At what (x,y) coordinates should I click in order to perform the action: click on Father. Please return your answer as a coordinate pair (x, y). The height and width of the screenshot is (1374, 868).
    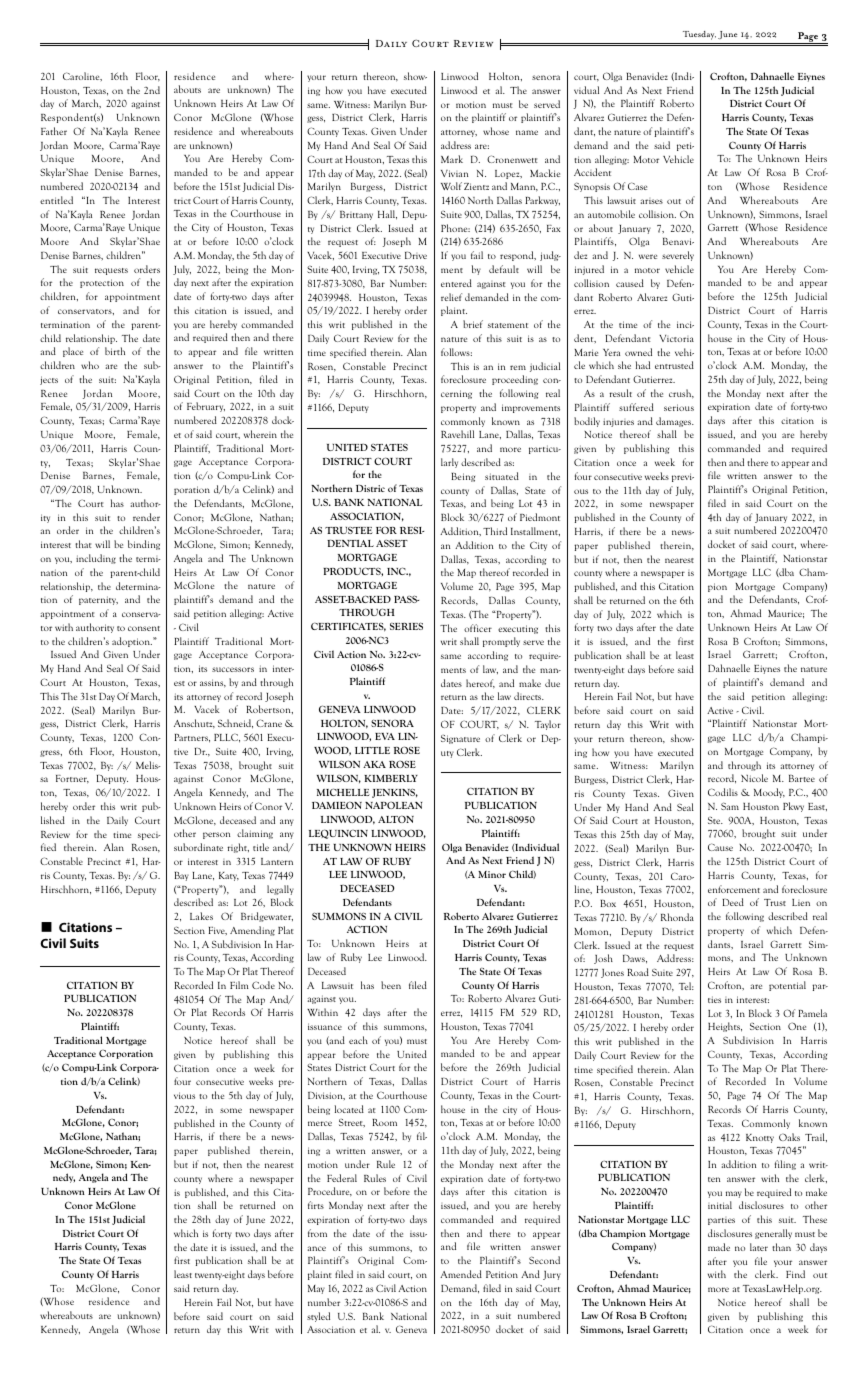
    Looking at the image, I should click on (54, 131).
